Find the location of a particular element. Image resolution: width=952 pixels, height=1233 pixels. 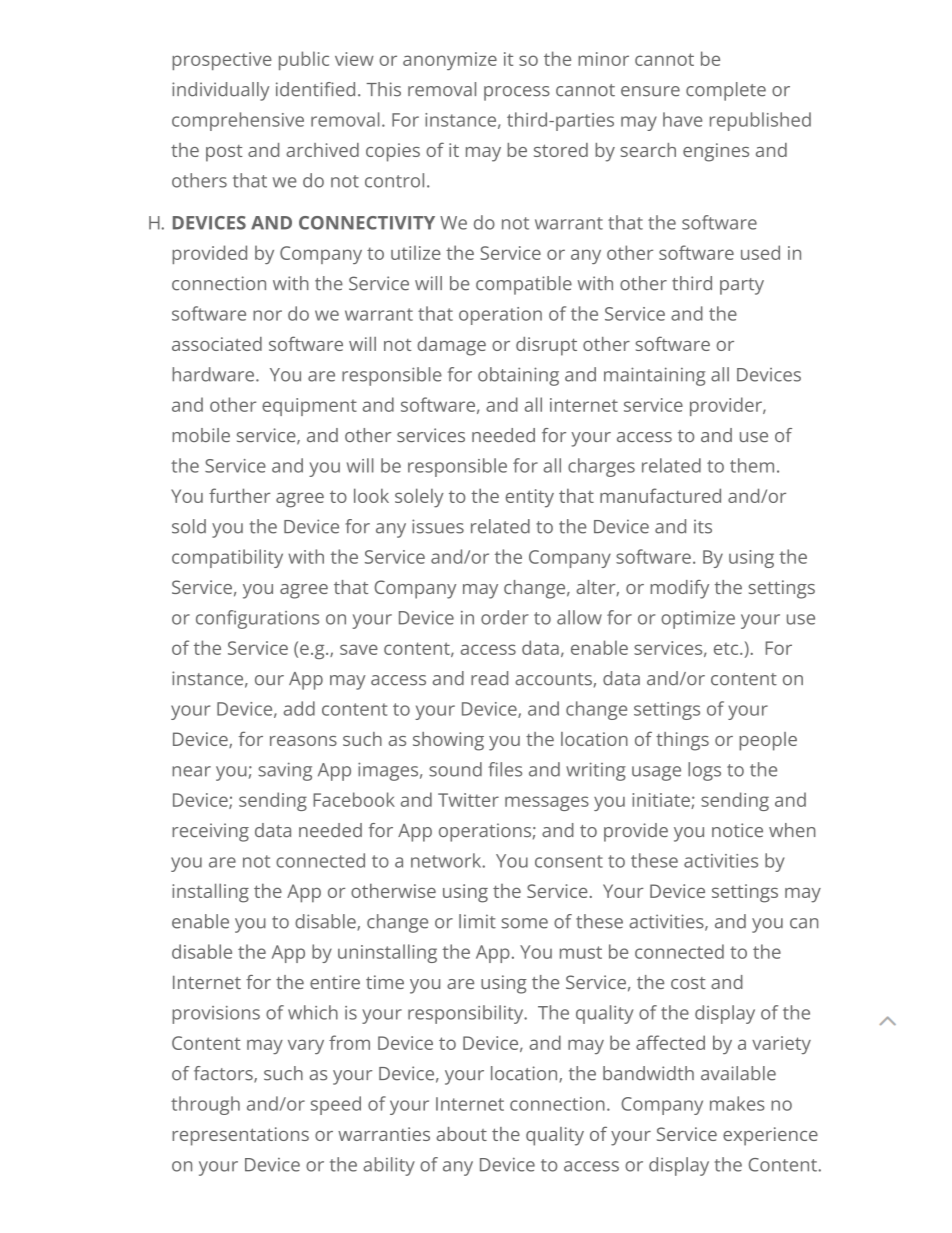

comprehensive is located at coordinates (238, 121).
